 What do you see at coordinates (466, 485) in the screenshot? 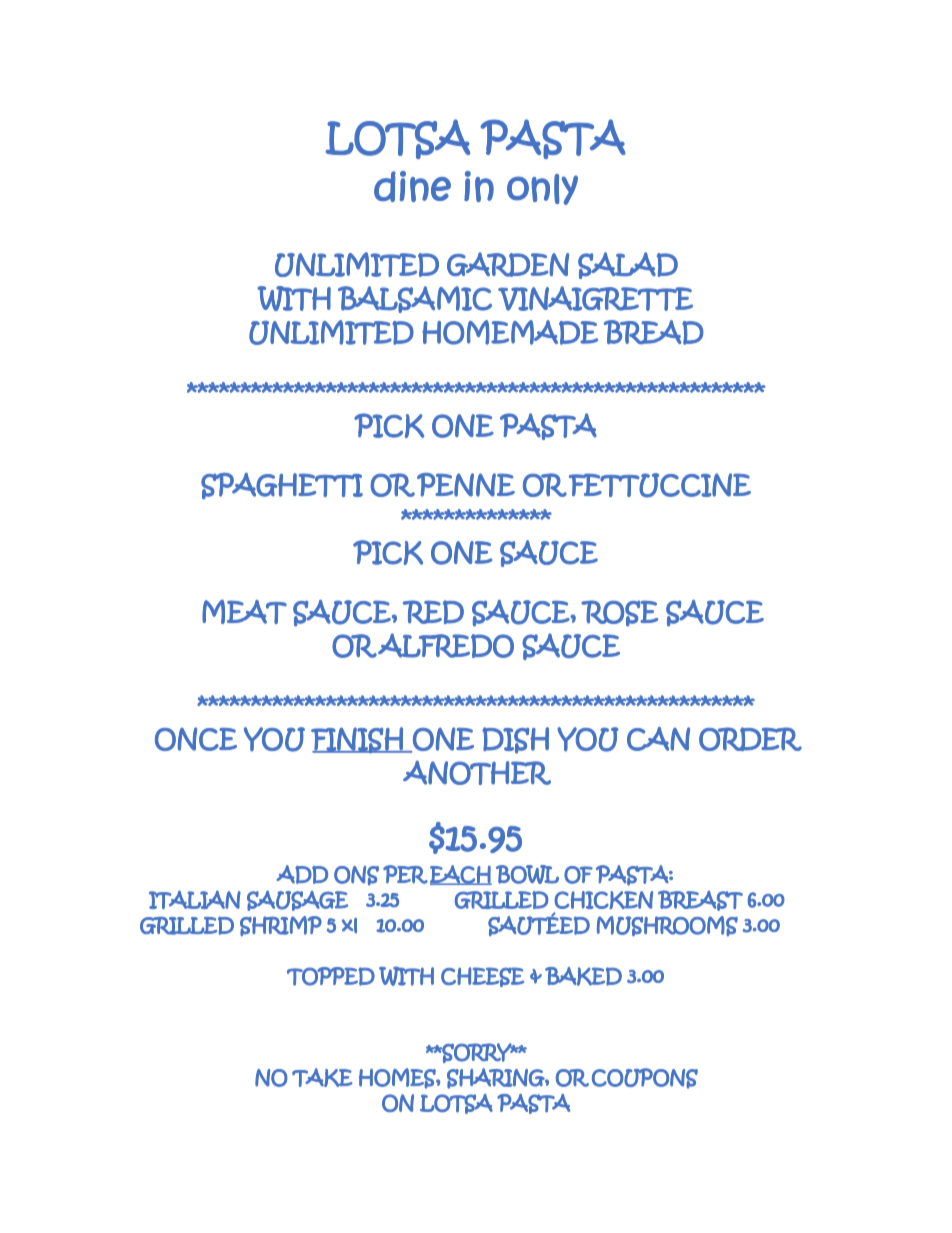
I see `PENNE` at bounding box center [466, 485].
